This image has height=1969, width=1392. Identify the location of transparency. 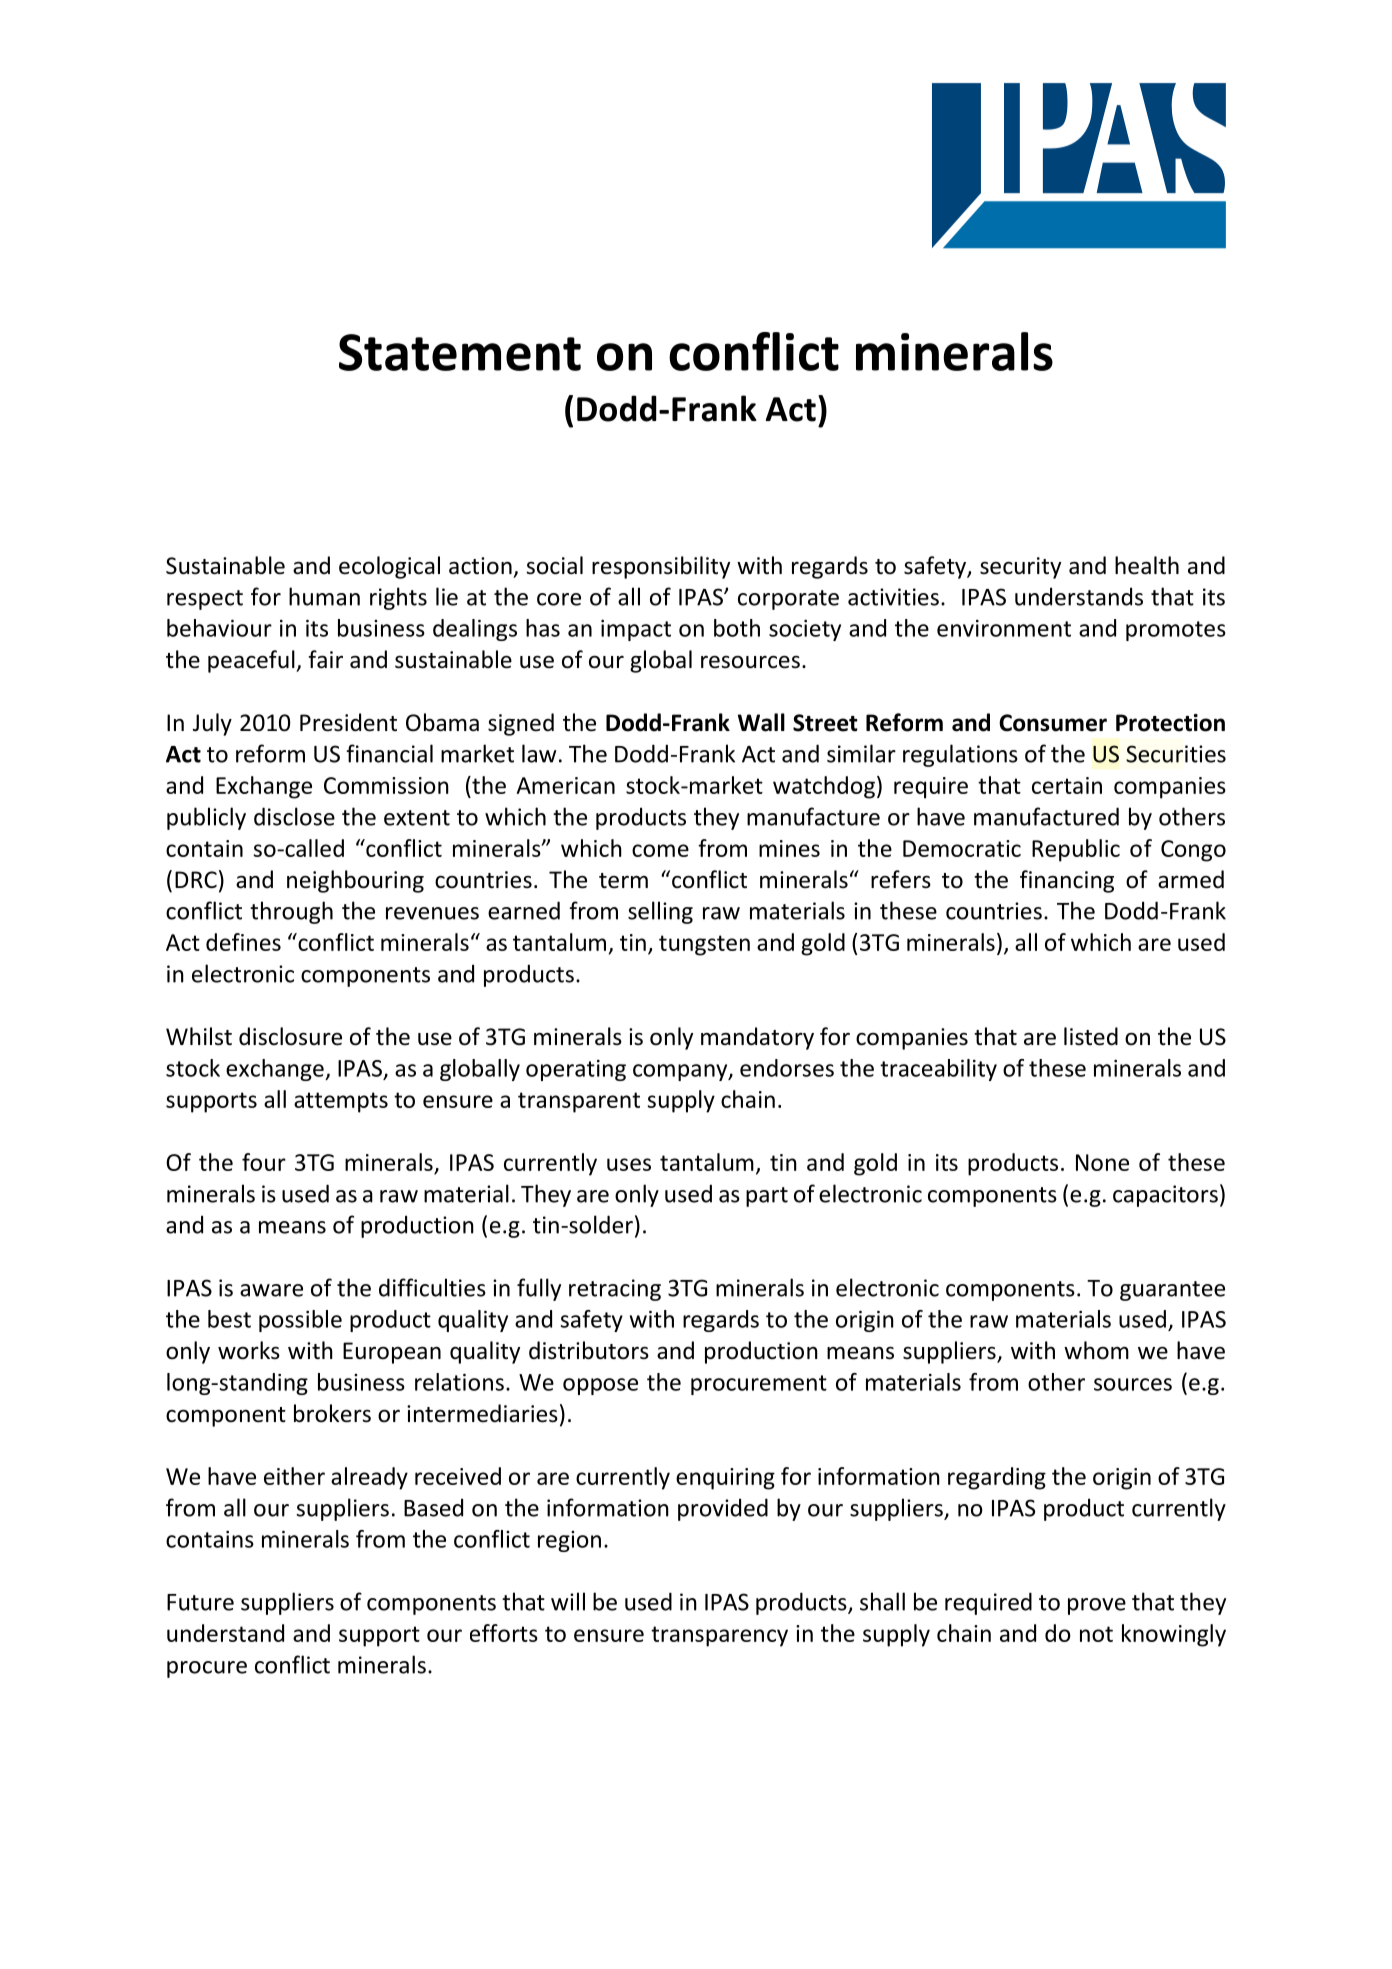
(719, 1636).
